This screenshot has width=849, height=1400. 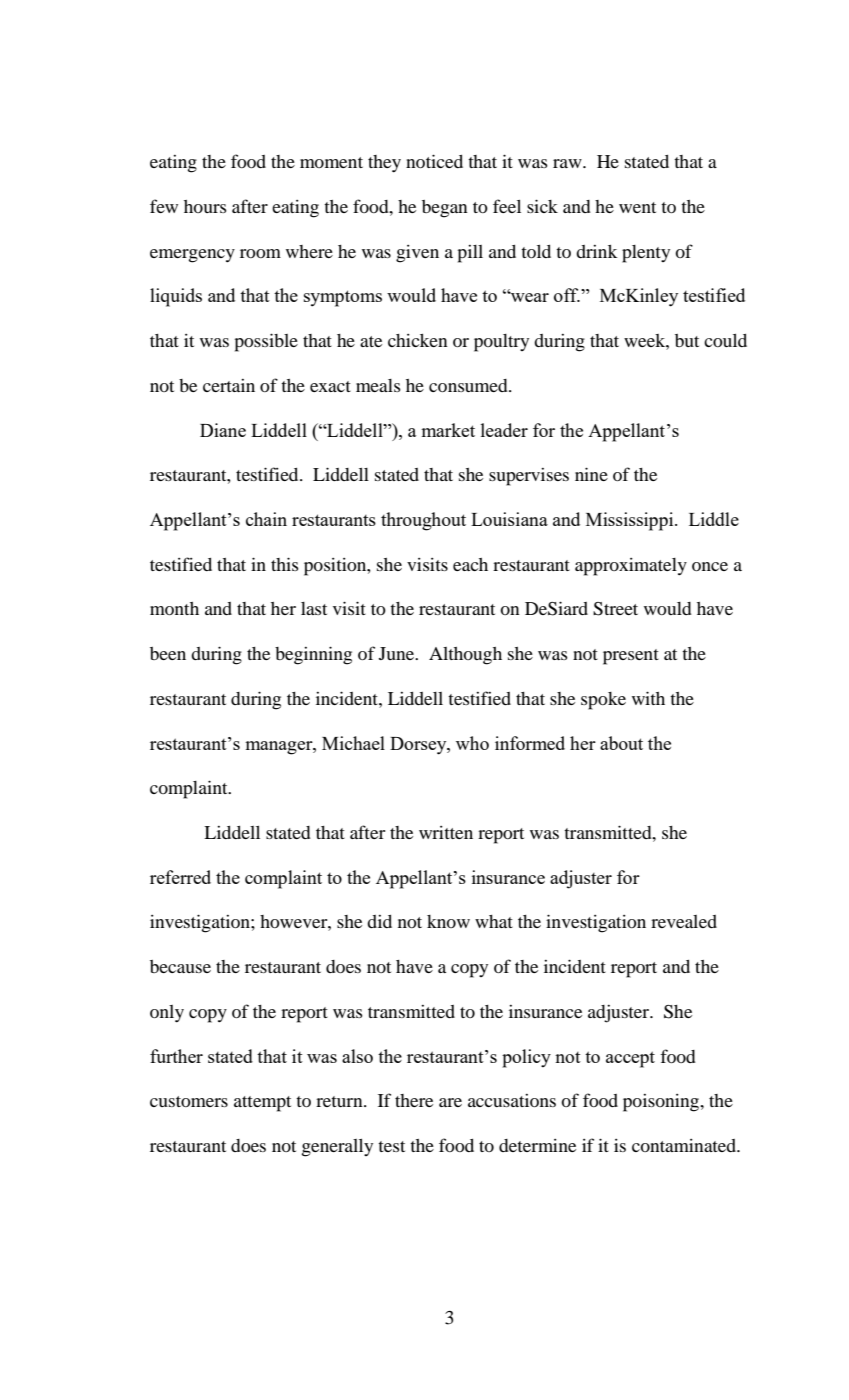 What do you see at coordinates (445, 209) in the screenshot?
I see `began` at bounding box center [445, 209].
